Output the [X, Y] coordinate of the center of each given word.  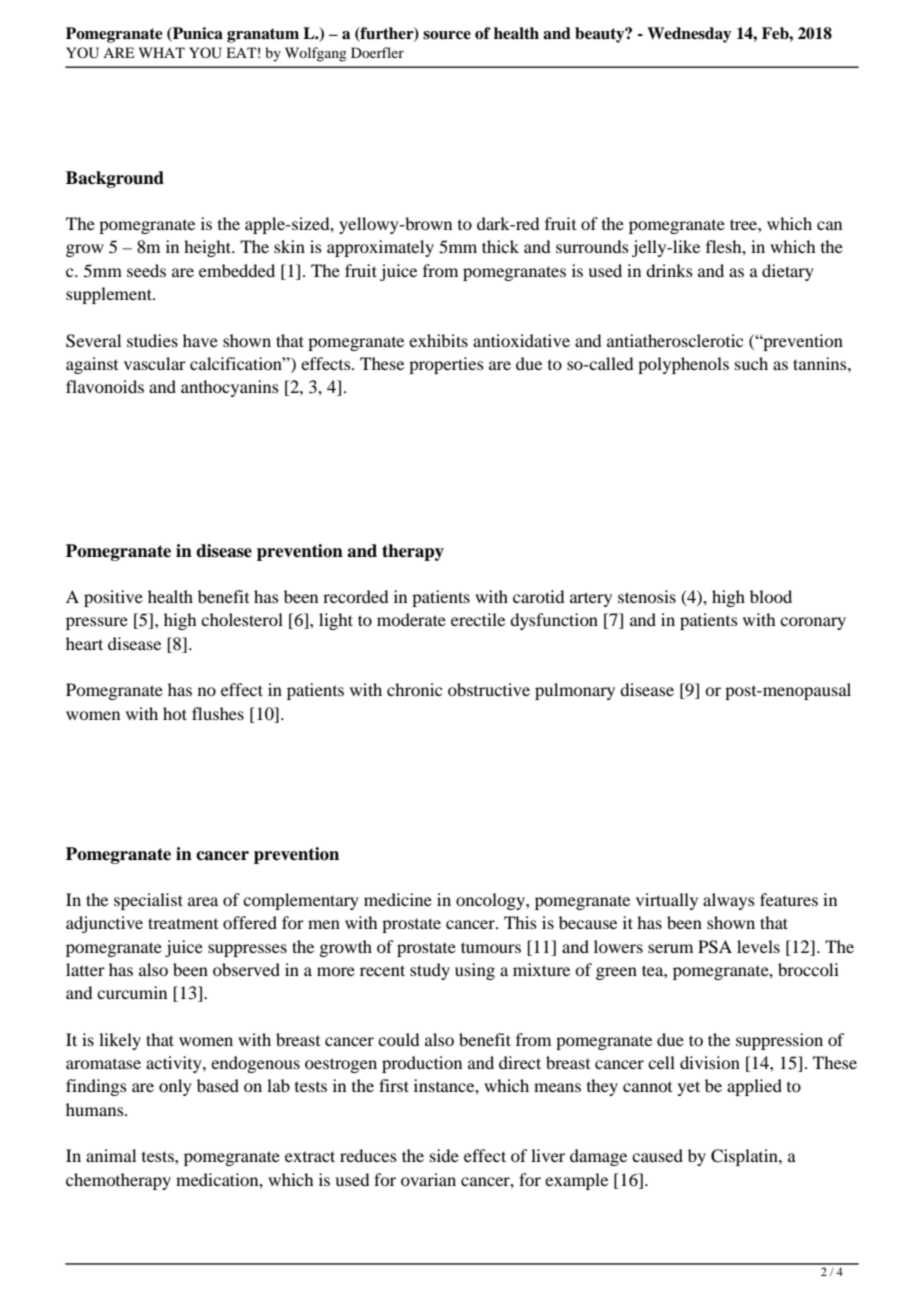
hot [175, 713]
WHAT [162, 52]
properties [446, 365]
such [751, 363]
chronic [414, 689]
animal [111, 1155]
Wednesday [689, 35]
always [729, 901]
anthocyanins [230, 388]
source [447, 35]
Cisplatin [745, 1157]
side [444, 1155]
